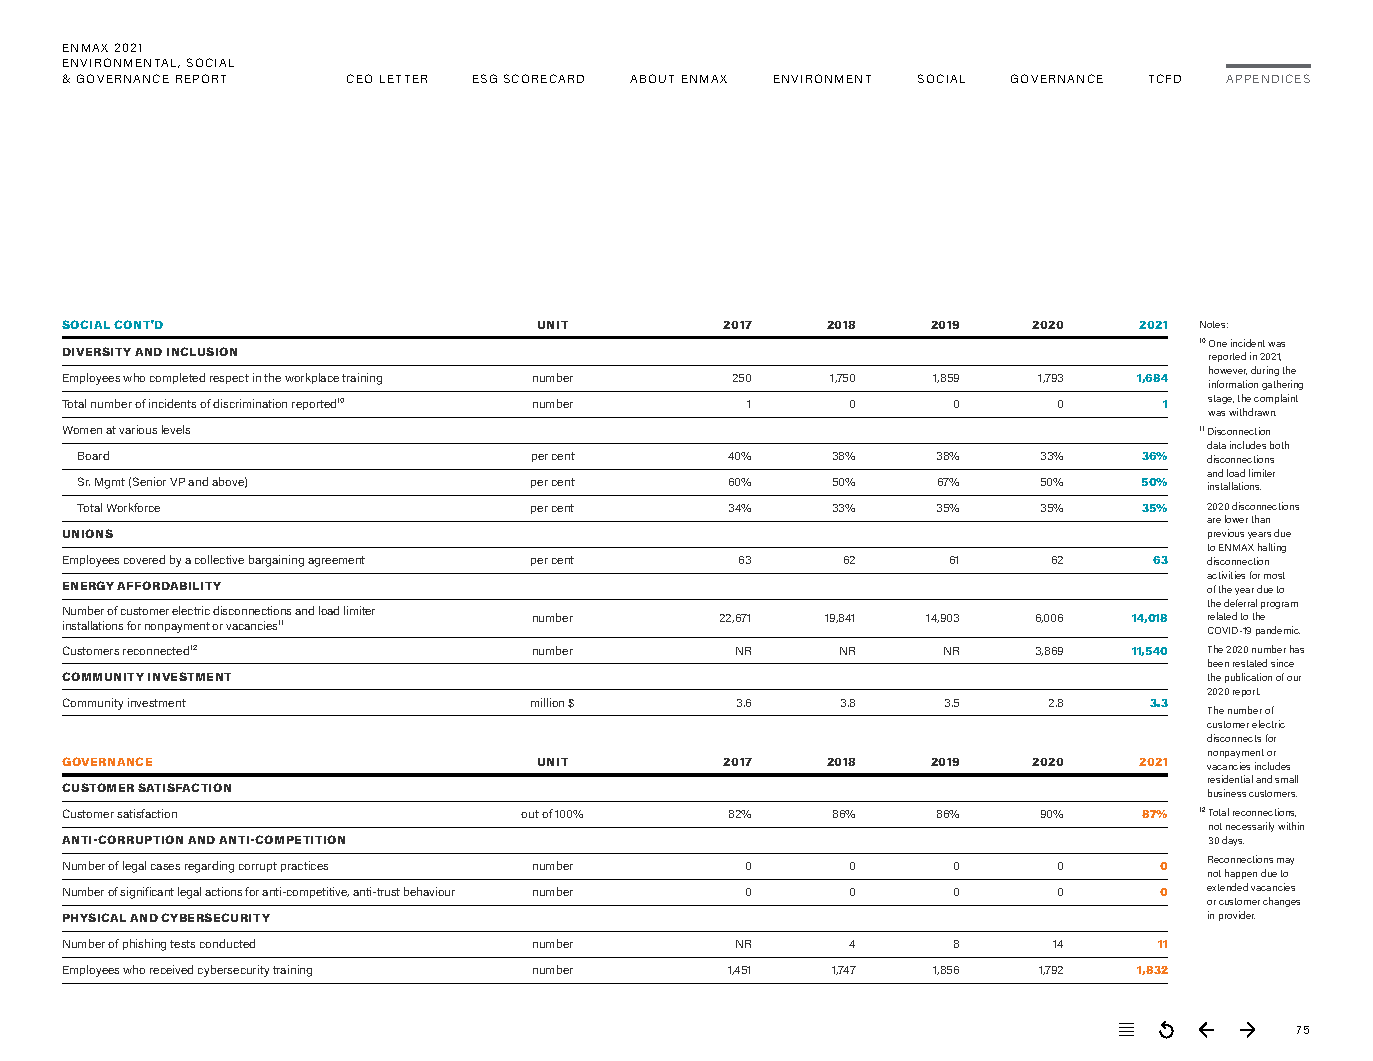 This page has width=1373, height=1061. What do you see at coordinates (169, 585) in the page?
I see `AFFORDABILITY` at bounding box center [169, 585].
